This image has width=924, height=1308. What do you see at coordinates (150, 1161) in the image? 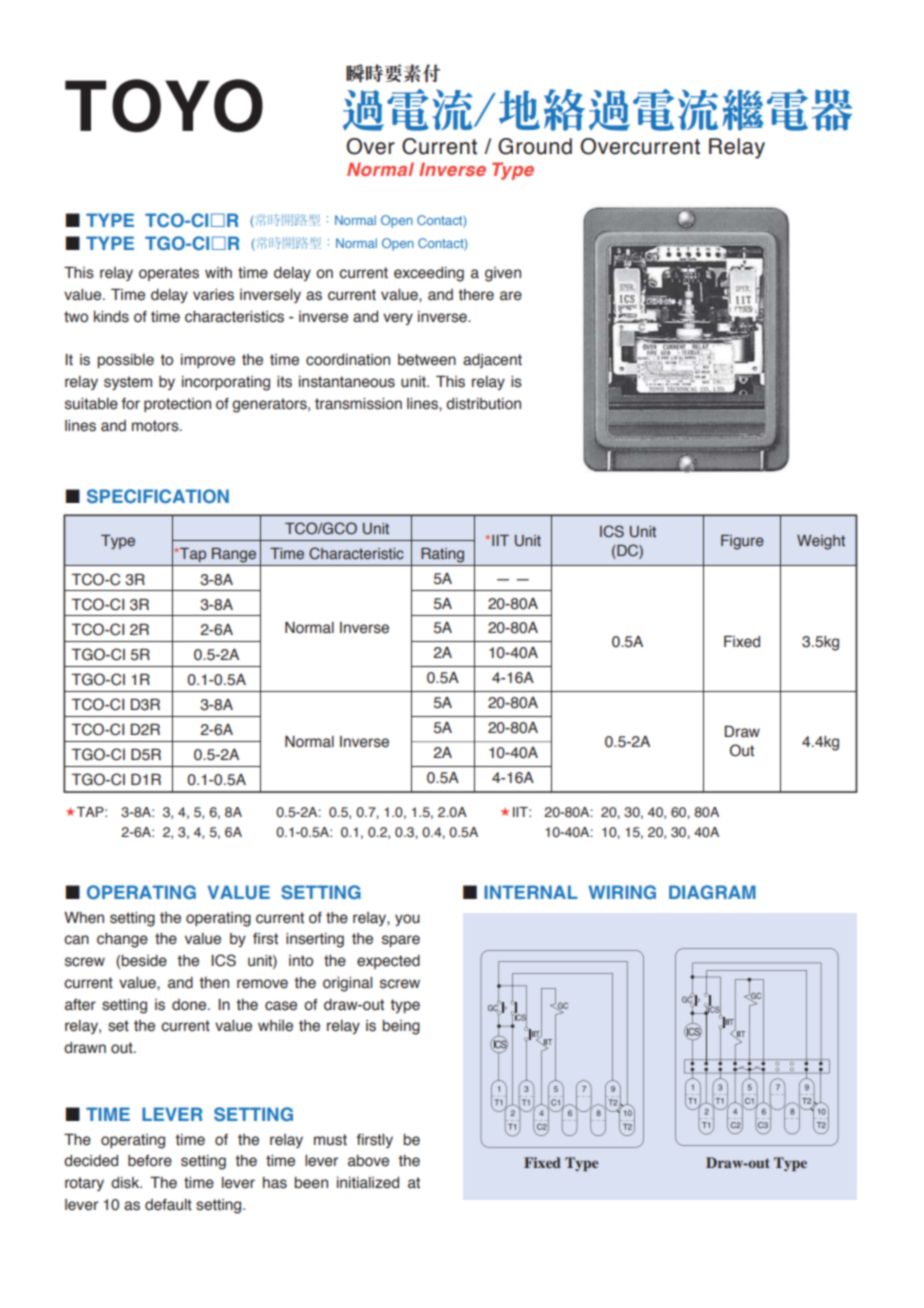
I see `before` at bounding box center [150, 1161].
